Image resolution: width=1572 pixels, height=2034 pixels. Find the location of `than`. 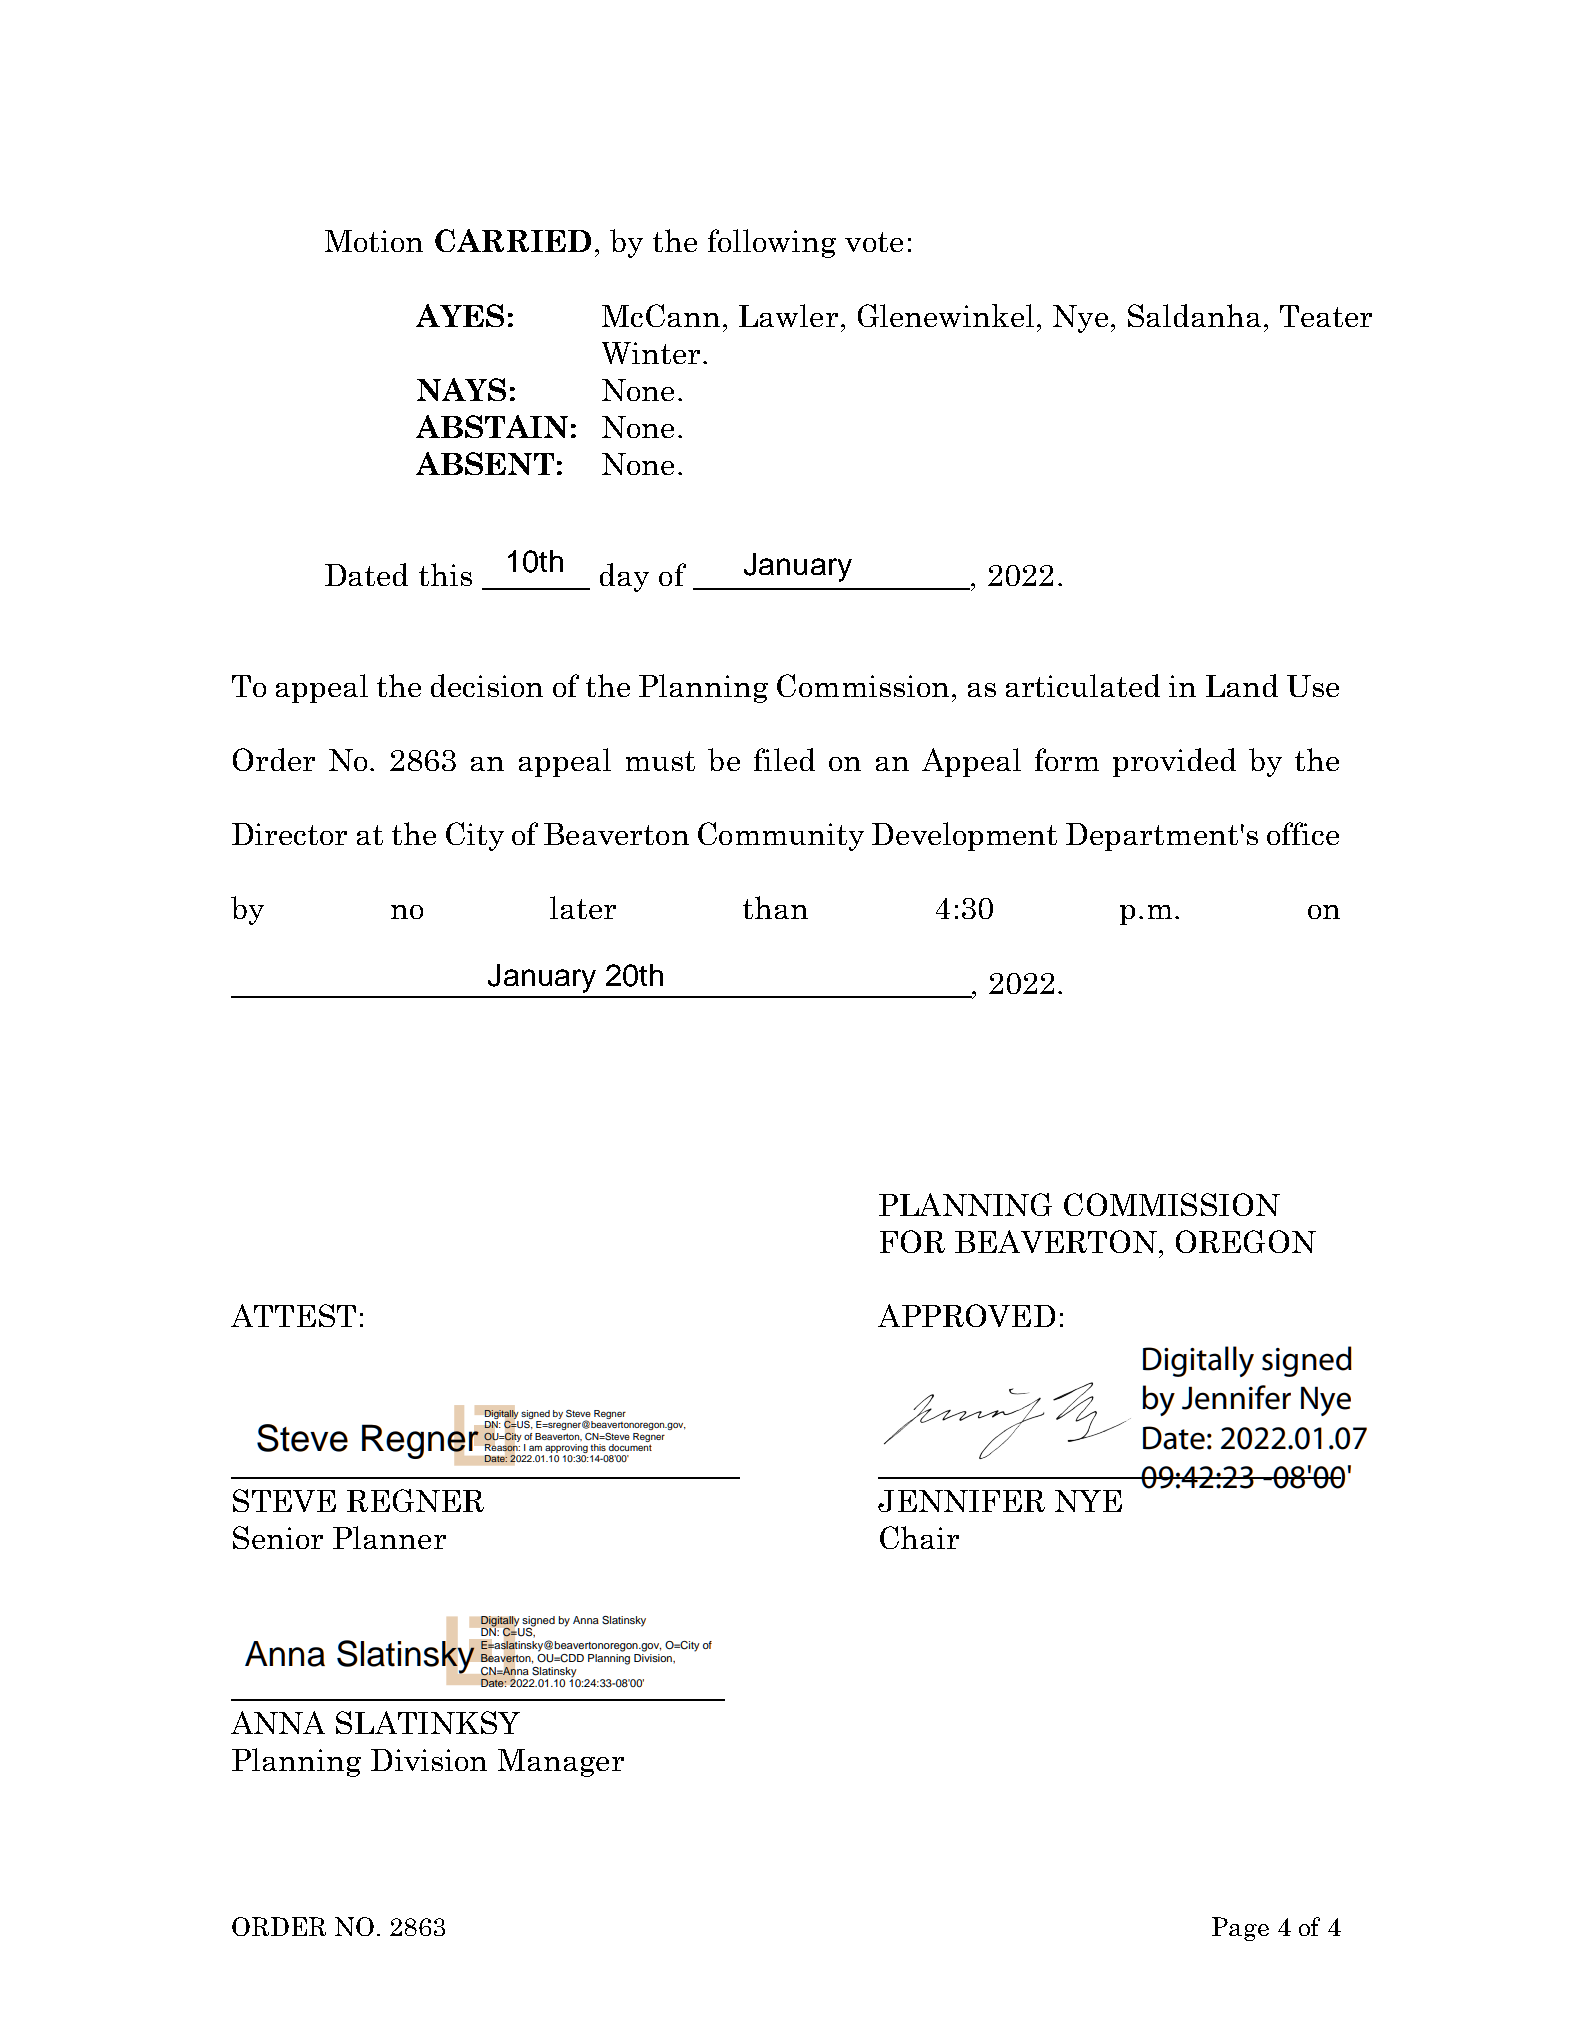

than is located at coordinates (775, 907).
